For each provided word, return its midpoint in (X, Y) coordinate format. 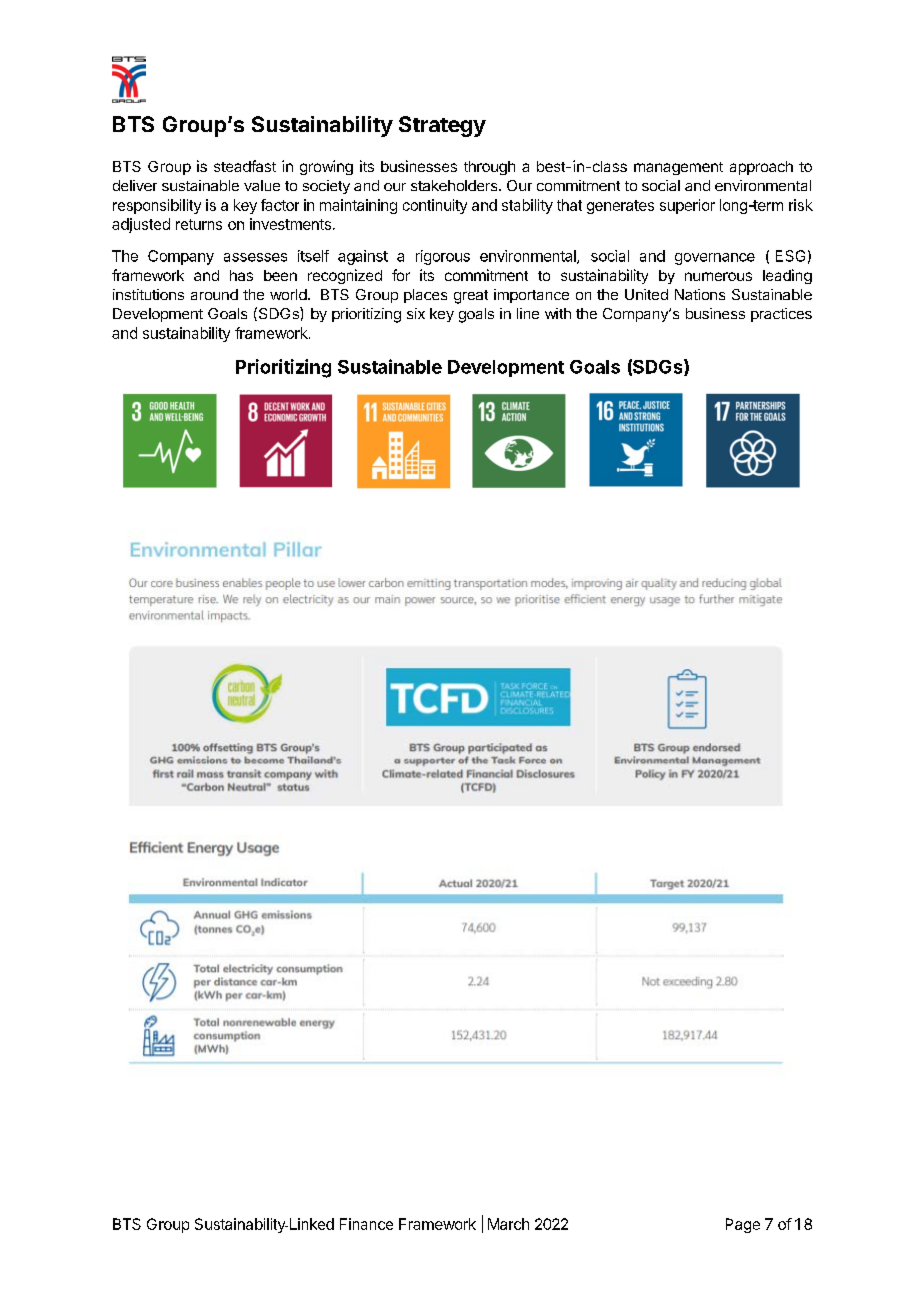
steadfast (245, 166)
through (489, 168)
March (508, 1224)
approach (761, 168)
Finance (366, 1224)
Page (743, 1225)
